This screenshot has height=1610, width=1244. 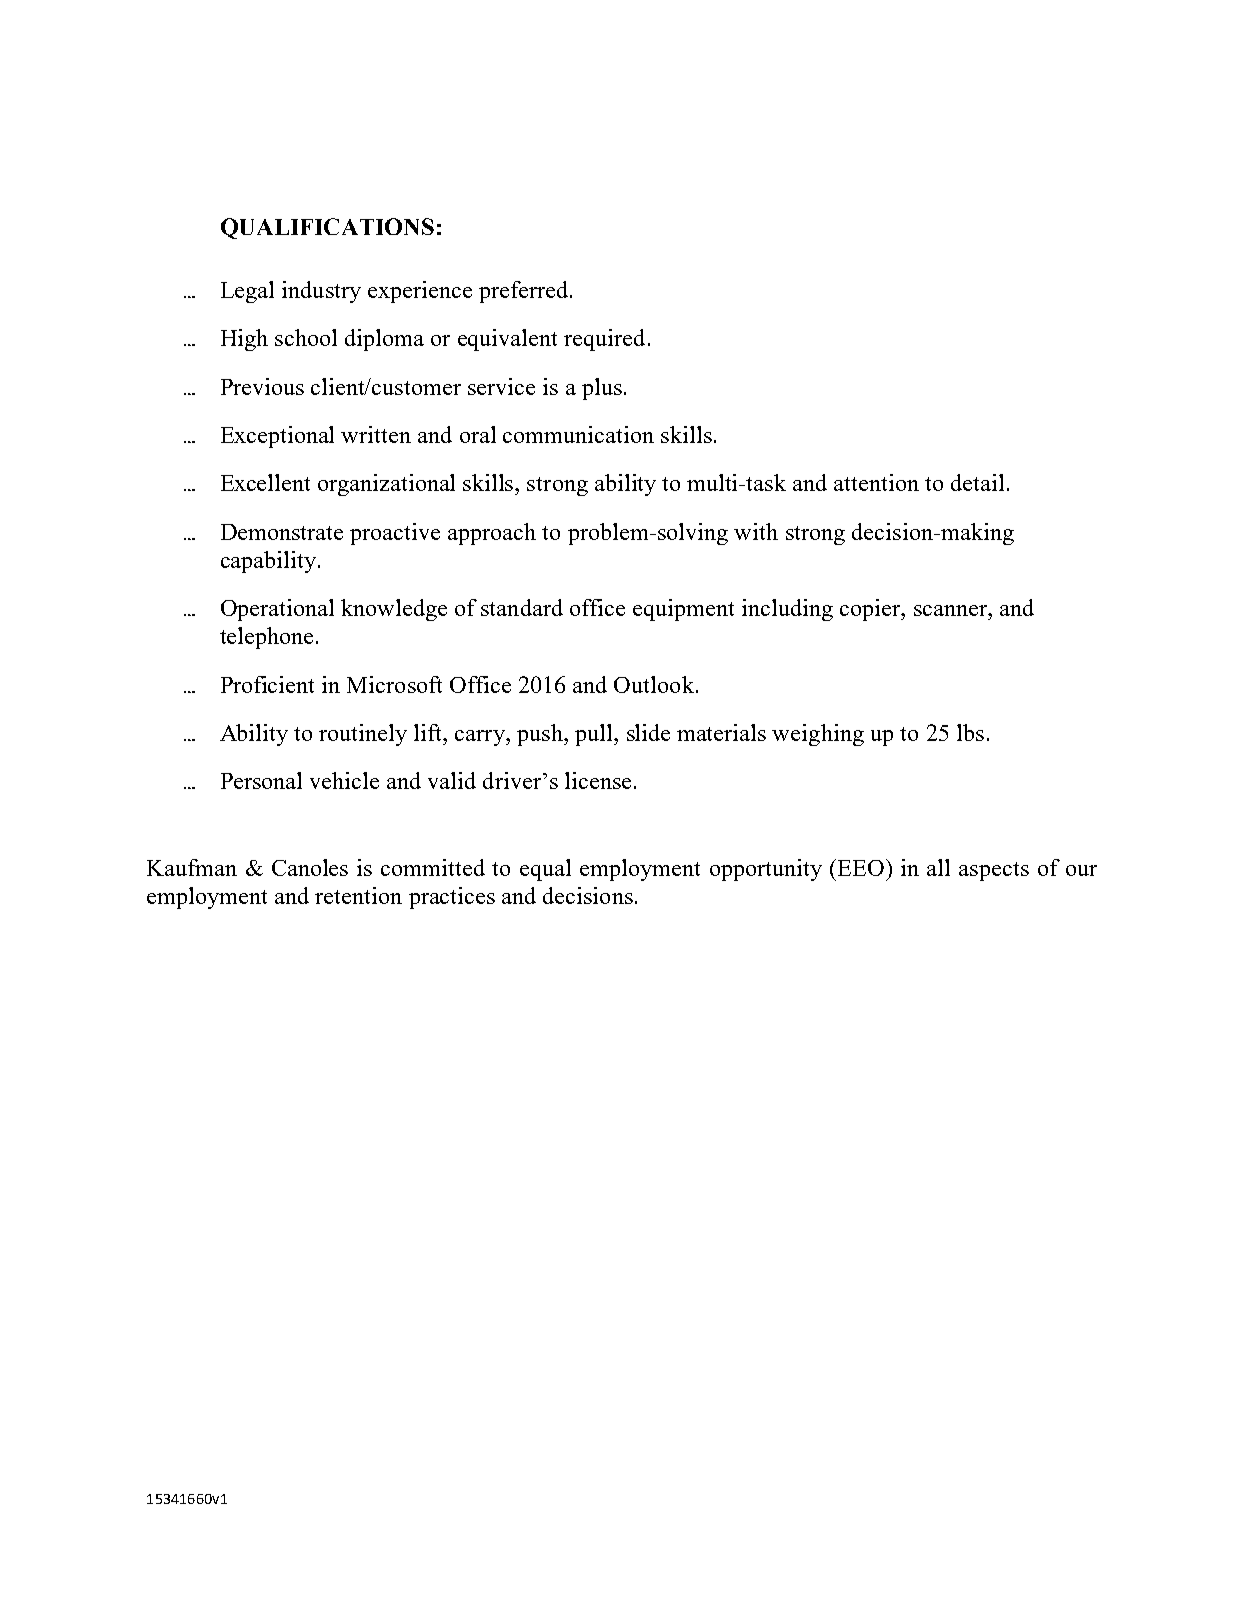 What do you see at coordinates (977, 482) in the screenshot?
I see `detail` at bounding box center [977, 482].
